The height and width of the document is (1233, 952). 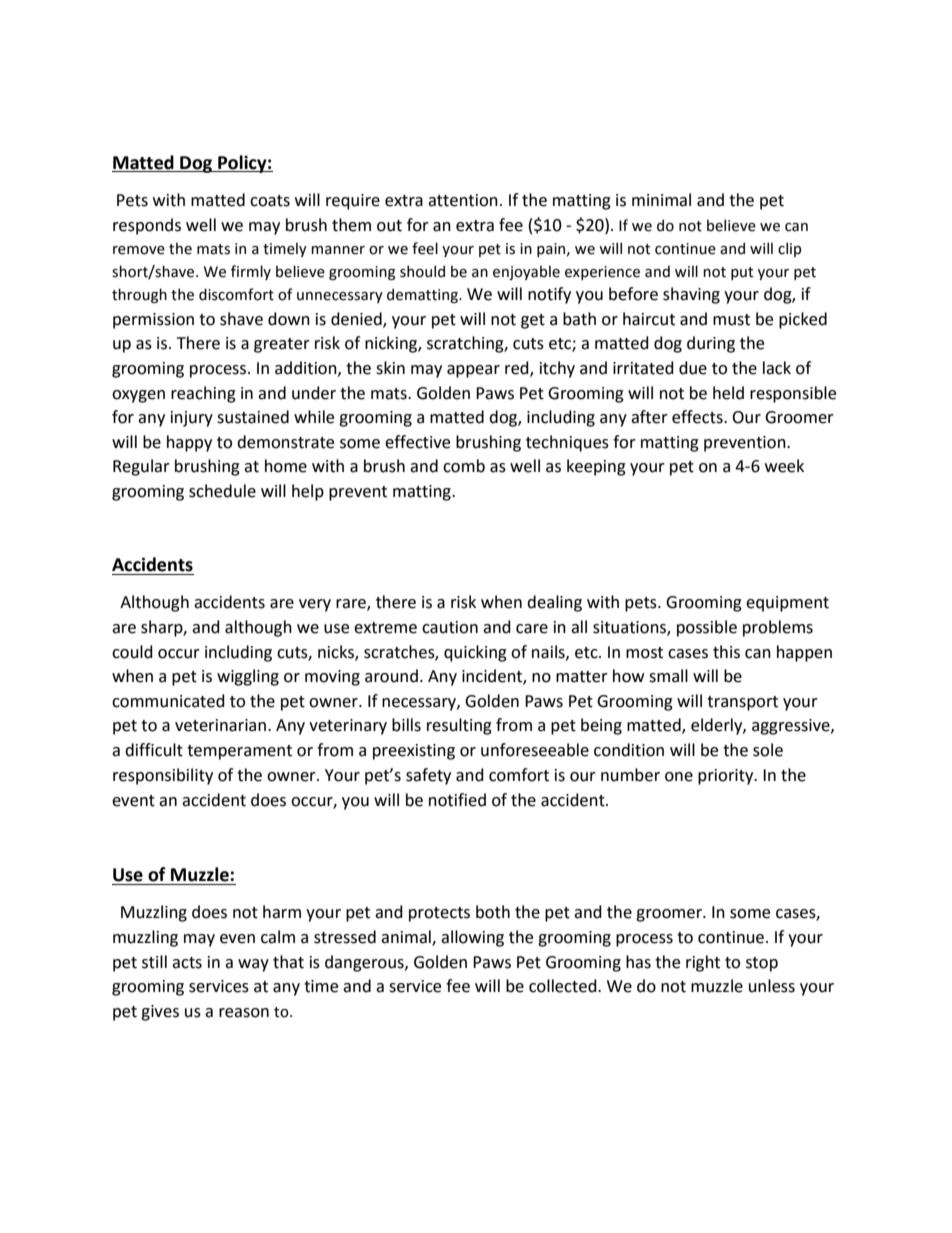 What do you see at coordinates (417, 442) in the document?
I see `effective` at bounding box center [417, 442].
